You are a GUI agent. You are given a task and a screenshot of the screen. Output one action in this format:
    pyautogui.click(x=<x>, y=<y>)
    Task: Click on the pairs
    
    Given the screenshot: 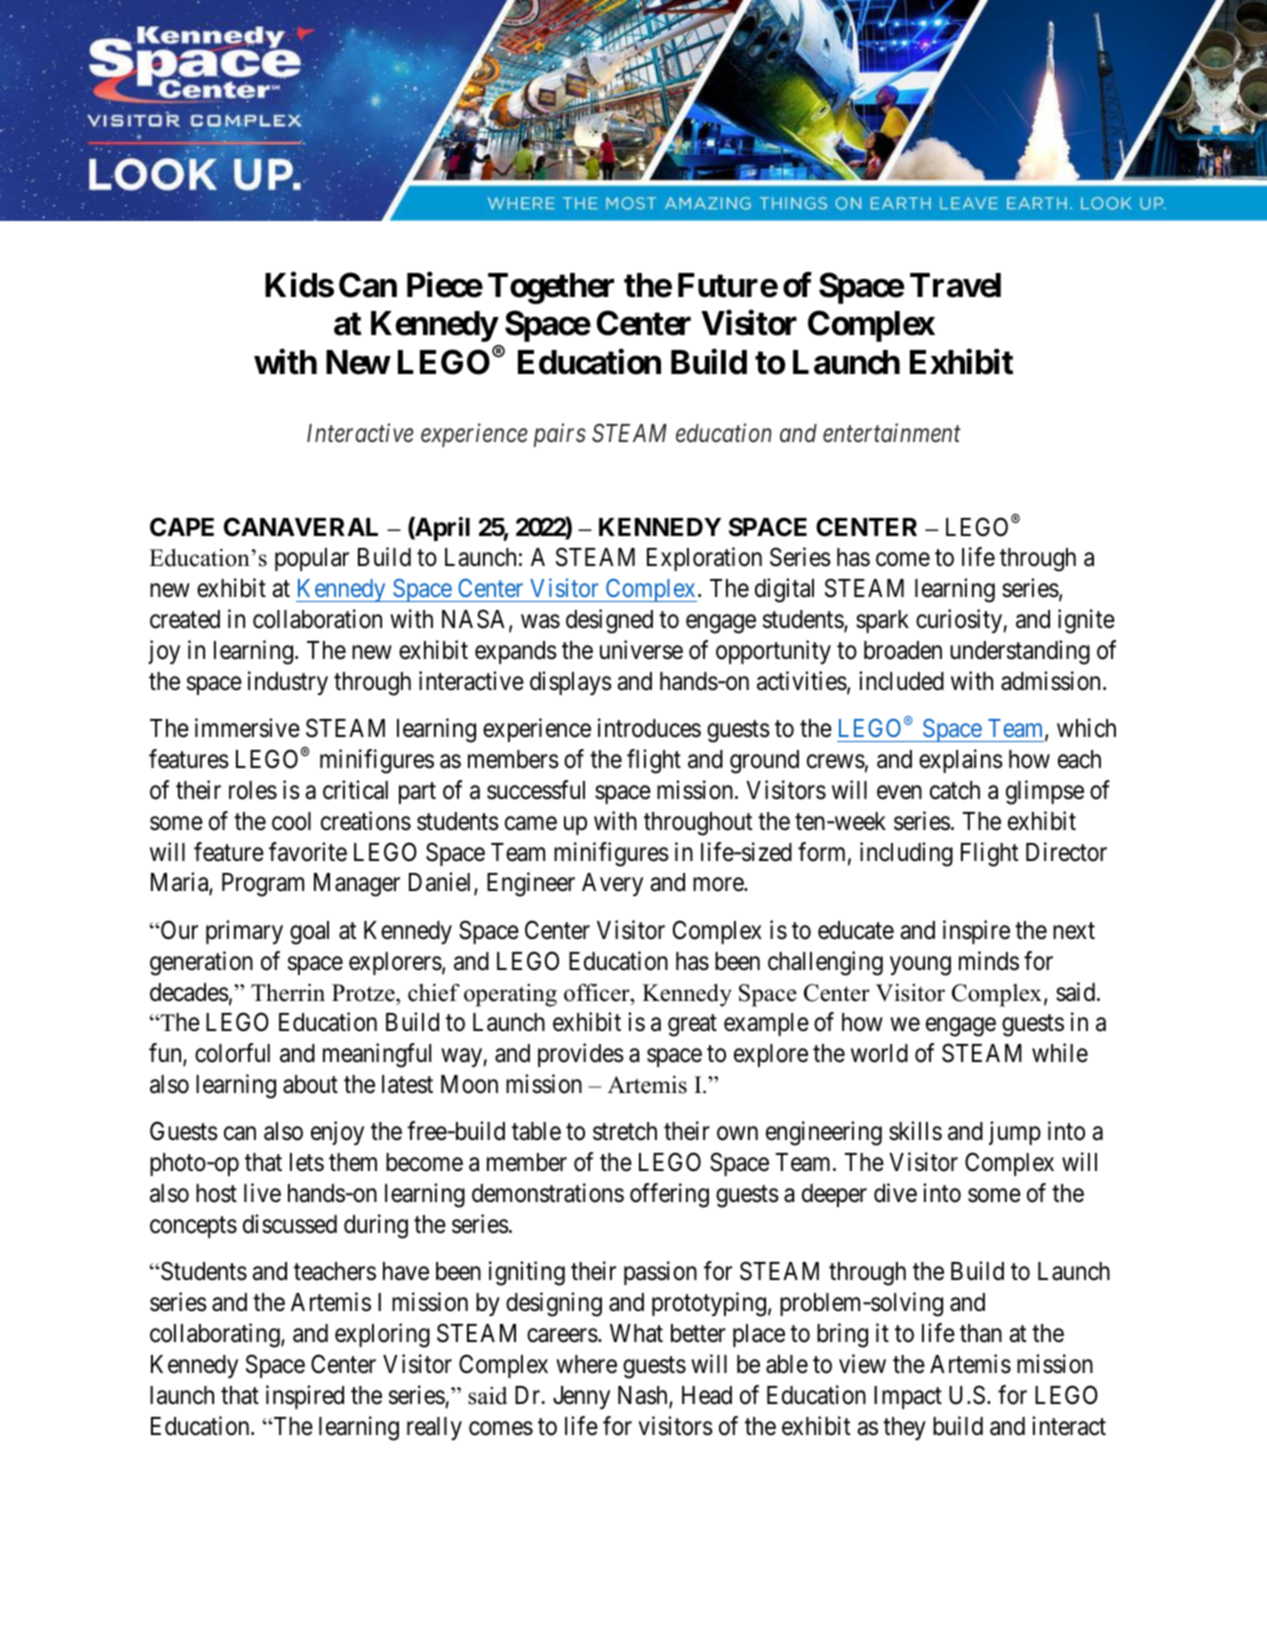 What is the action you would take?
    pyautogui.click(x=560, y=435)
